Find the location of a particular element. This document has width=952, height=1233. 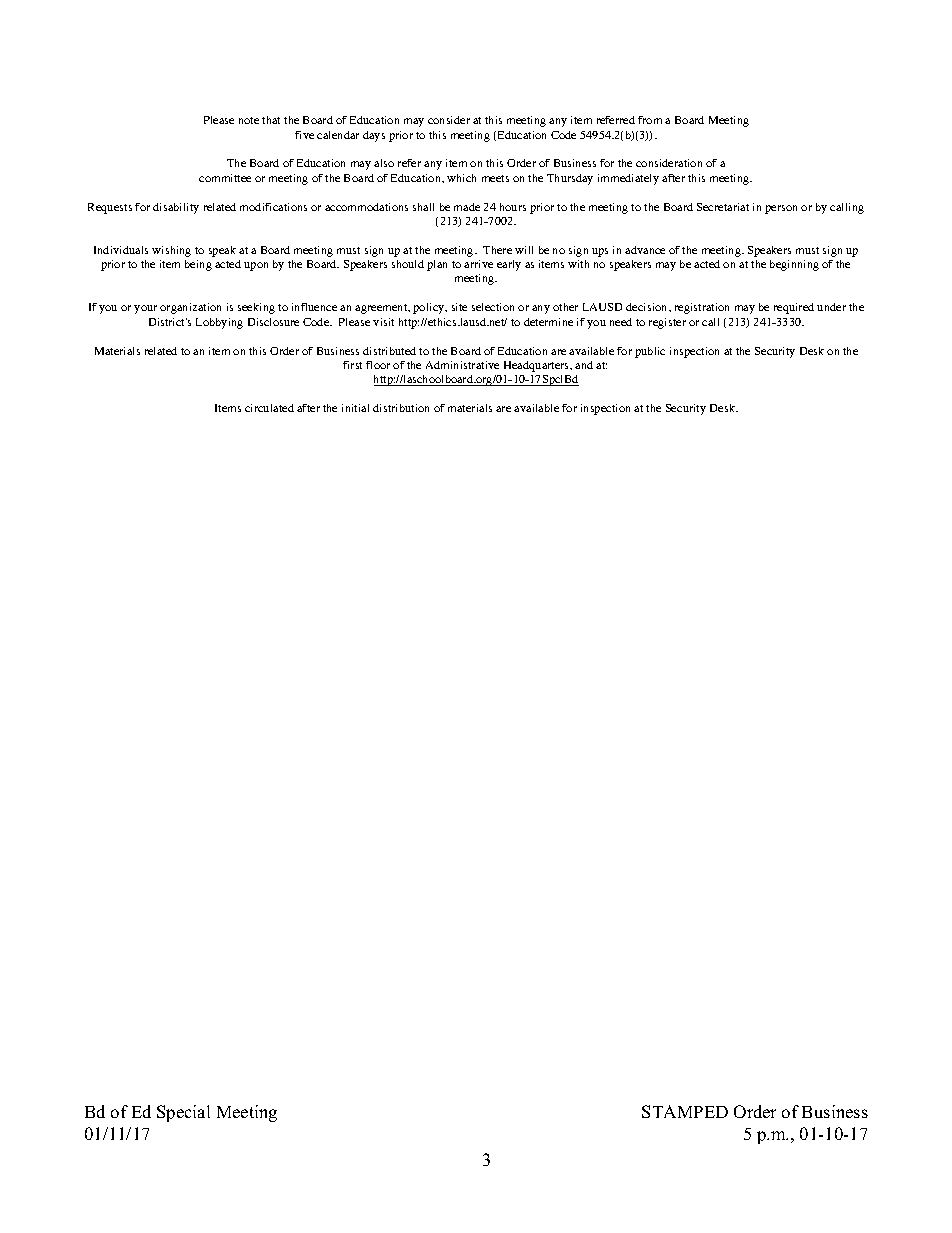

initial is located at coordinates (355, 408).
